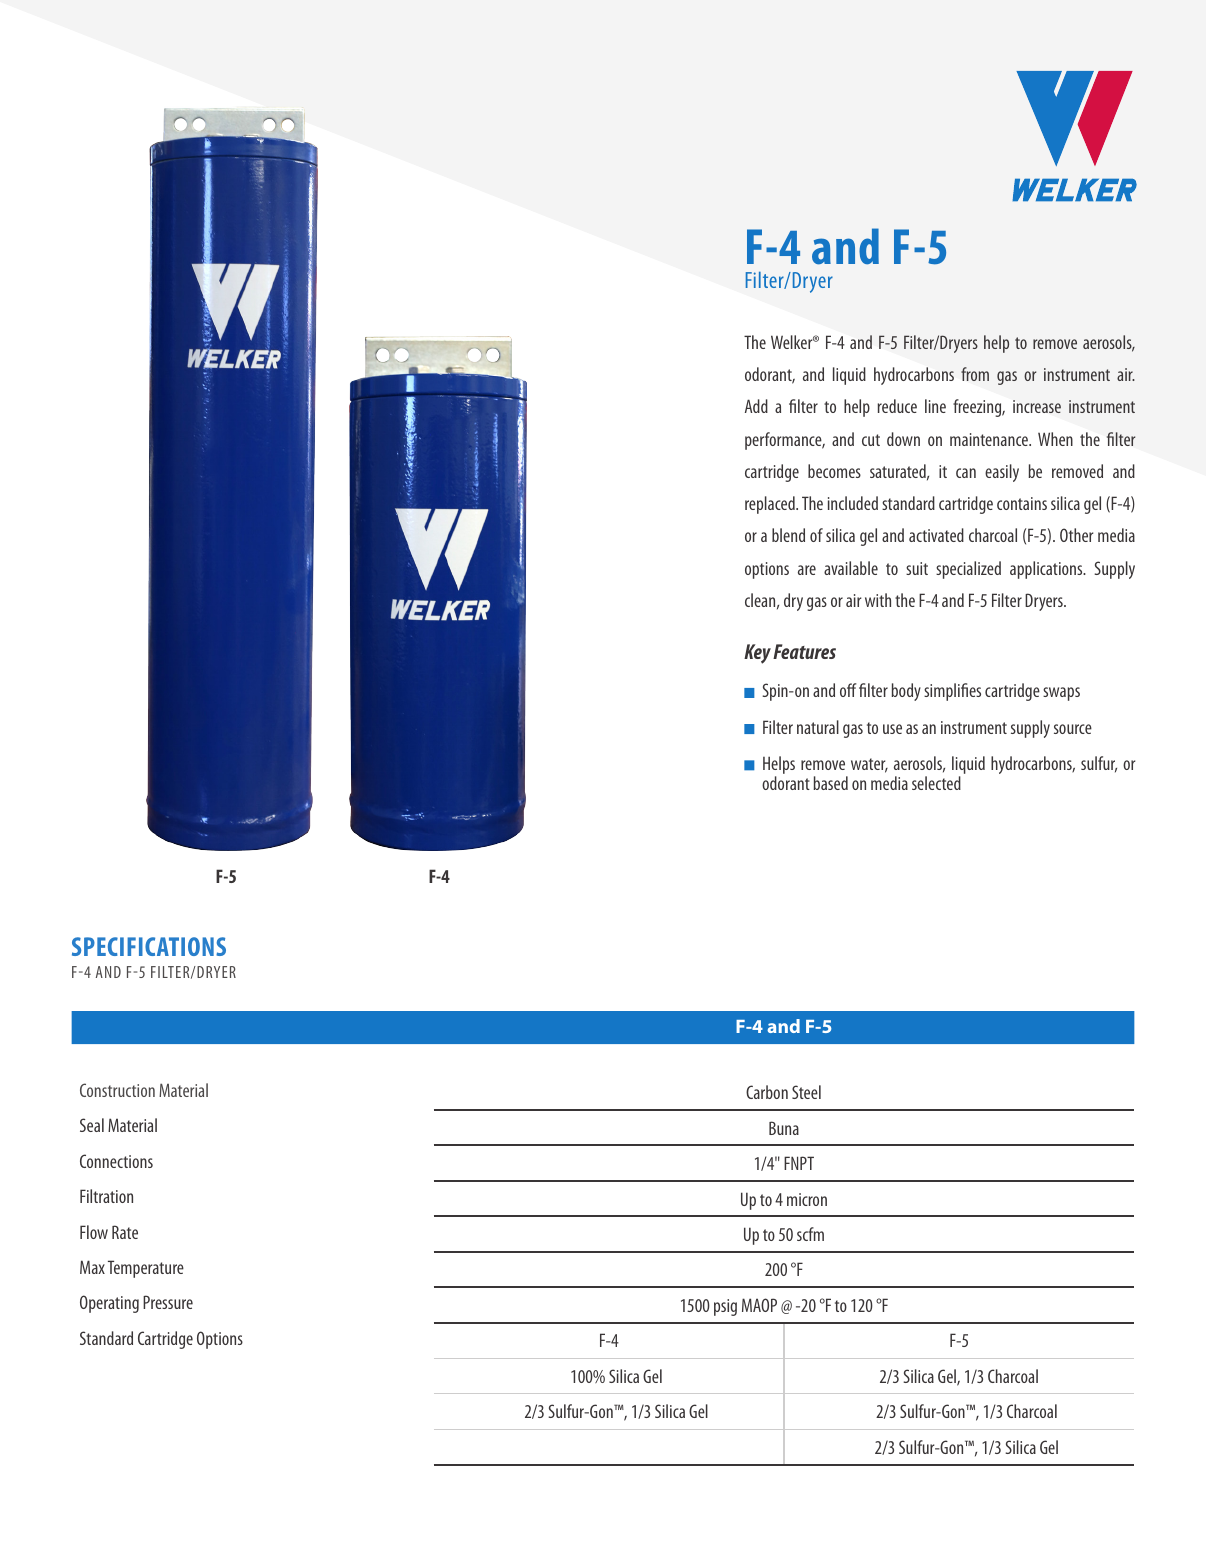 Image resolution: width=1206 pixels, height=1560 pixels. What do you see at coordinates (149, 946) in the page?
I see `SPECIFICATIONS` at bounding box center [149, 946].
